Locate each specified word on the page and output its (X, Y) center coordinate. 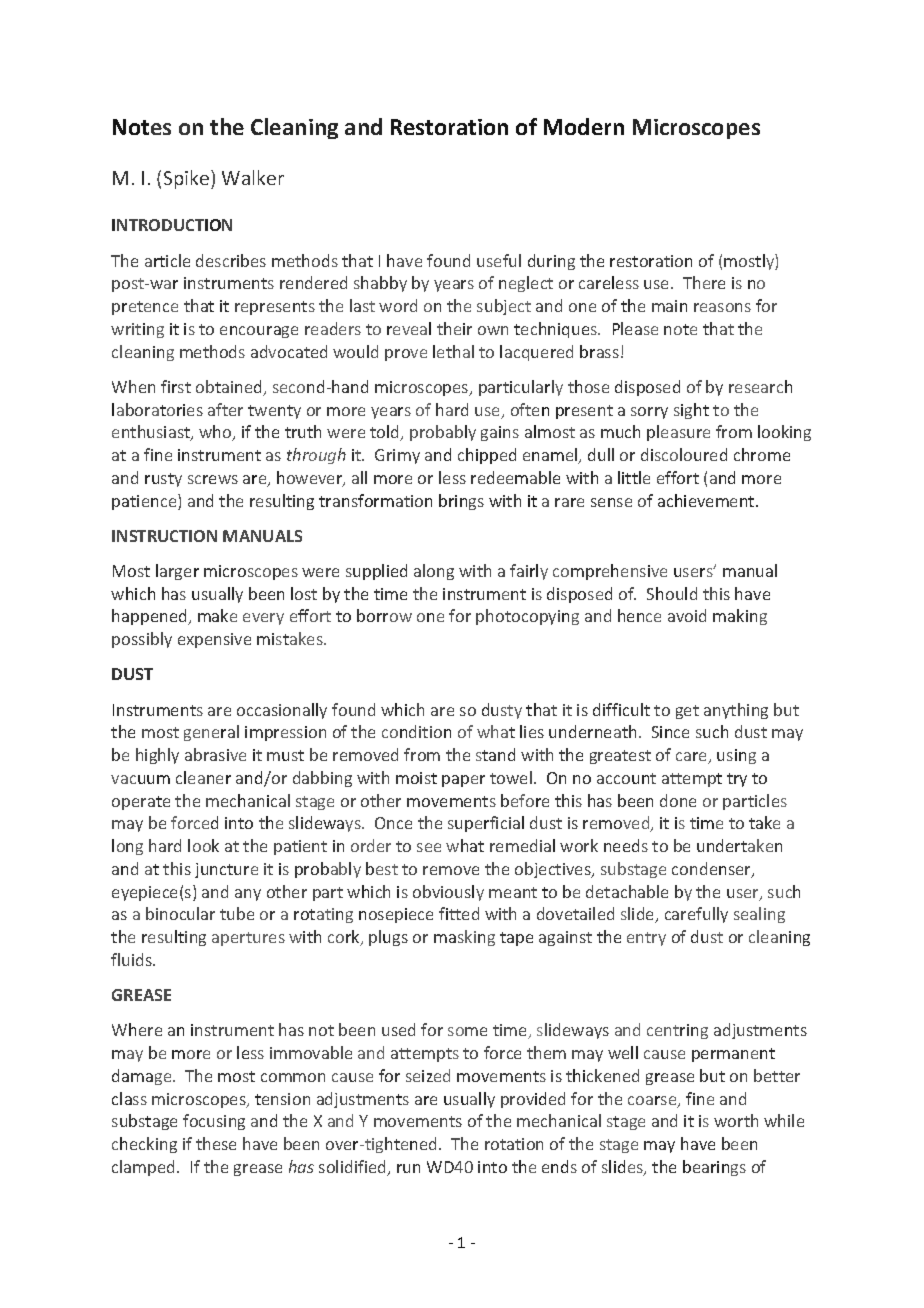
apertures (248, 939)
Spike (188, 179)
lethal (453, 351)
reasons (722, 307)
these (216, 1143)
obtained (230, 388)
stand (495, 754)
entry (646, 939)
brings (461, 502)
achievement (707, 500)
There (704, 282)
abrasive (215, 754)
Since (670, 732)
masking (464, 938)
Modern (584, 126)
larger (177, 572)
